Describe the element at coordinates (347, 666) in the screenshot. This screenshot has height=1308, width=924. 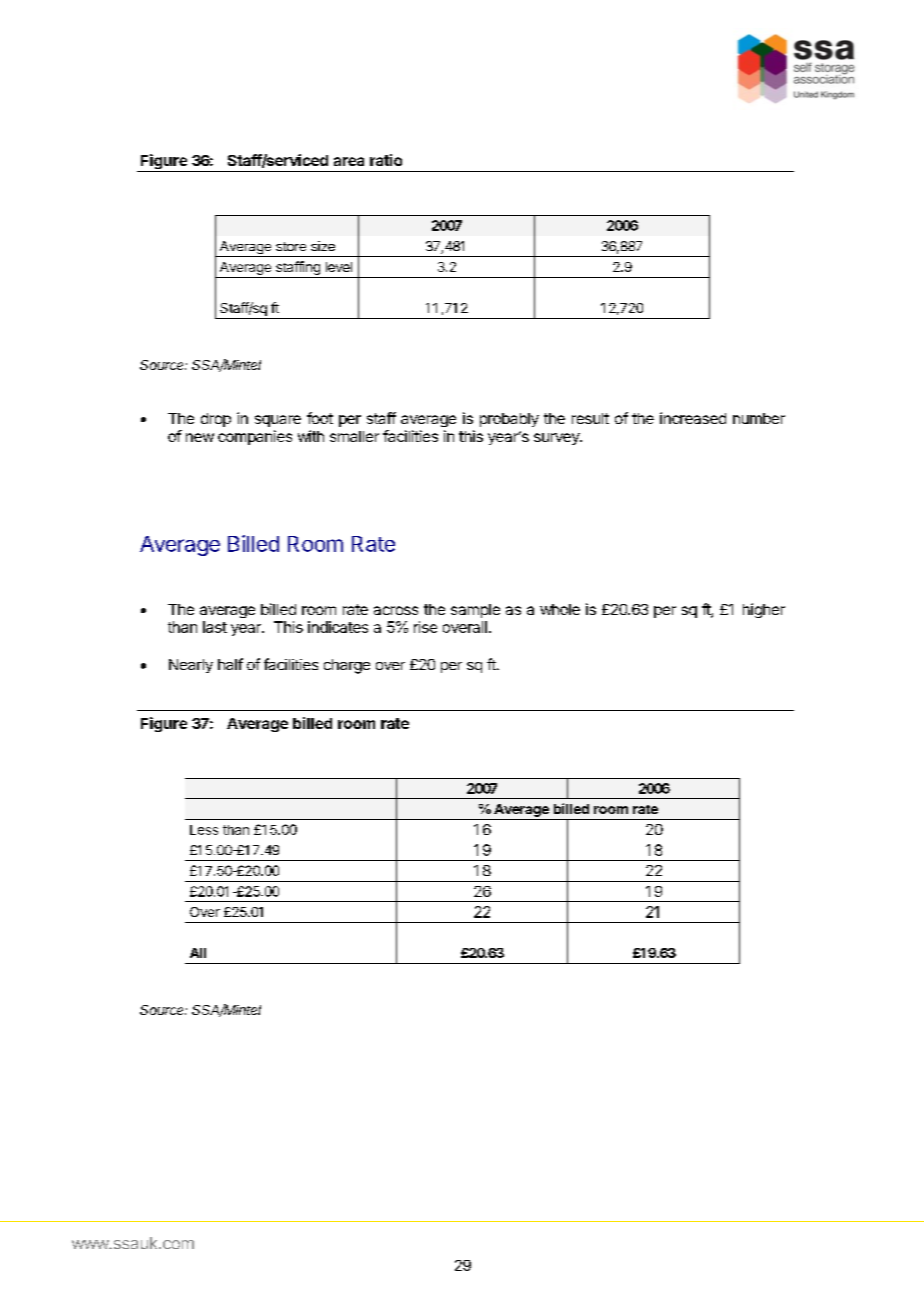
I see `charge` at that location.
